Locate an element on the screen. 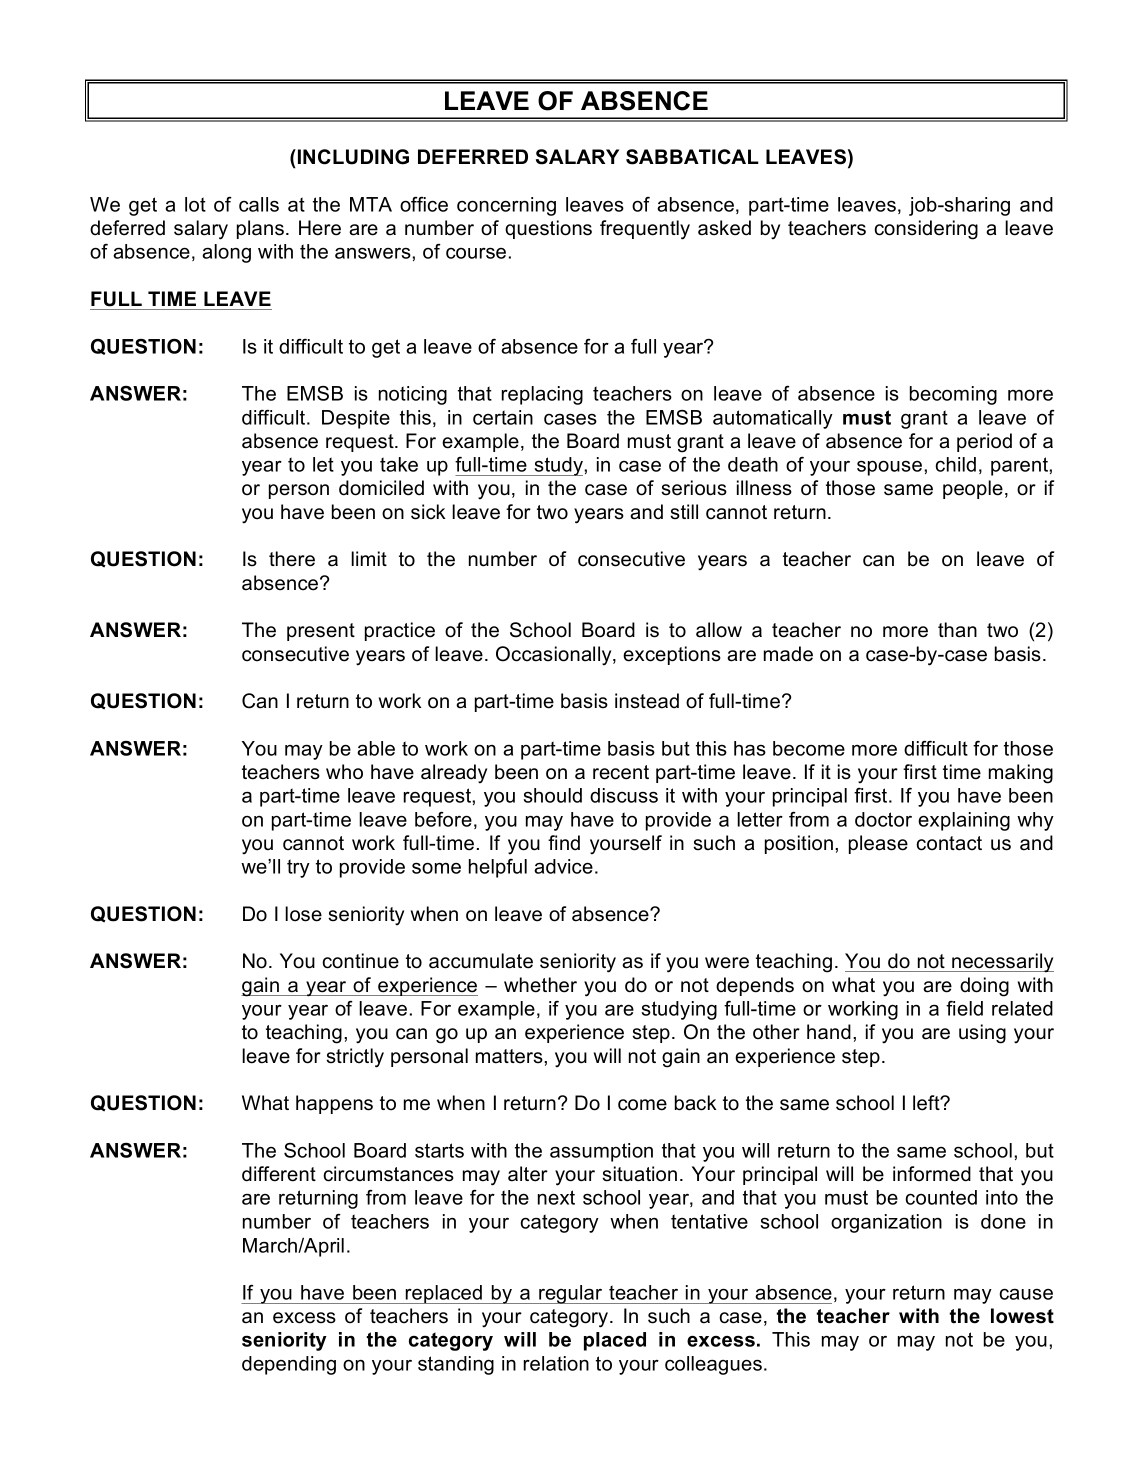 This screenshot has height=1481, width=1144. regular is located at coordinates (571, 1294).
